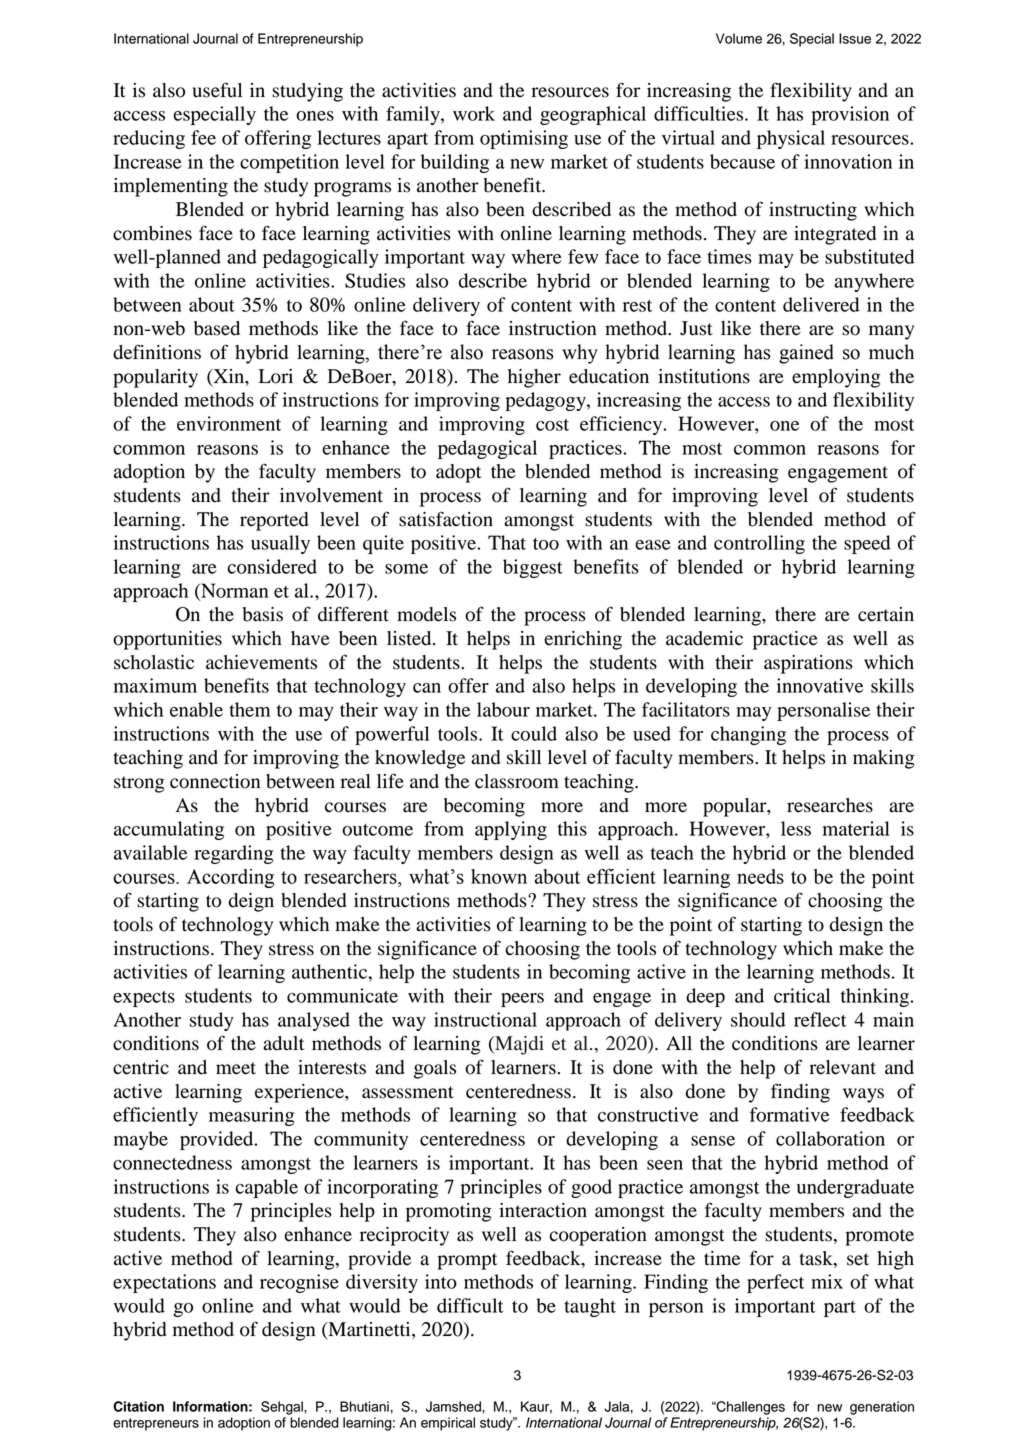  What do you see at coordinates (138, 1406) in the screenshot?
I see `Citation` at bounding box center [138, 1406].
